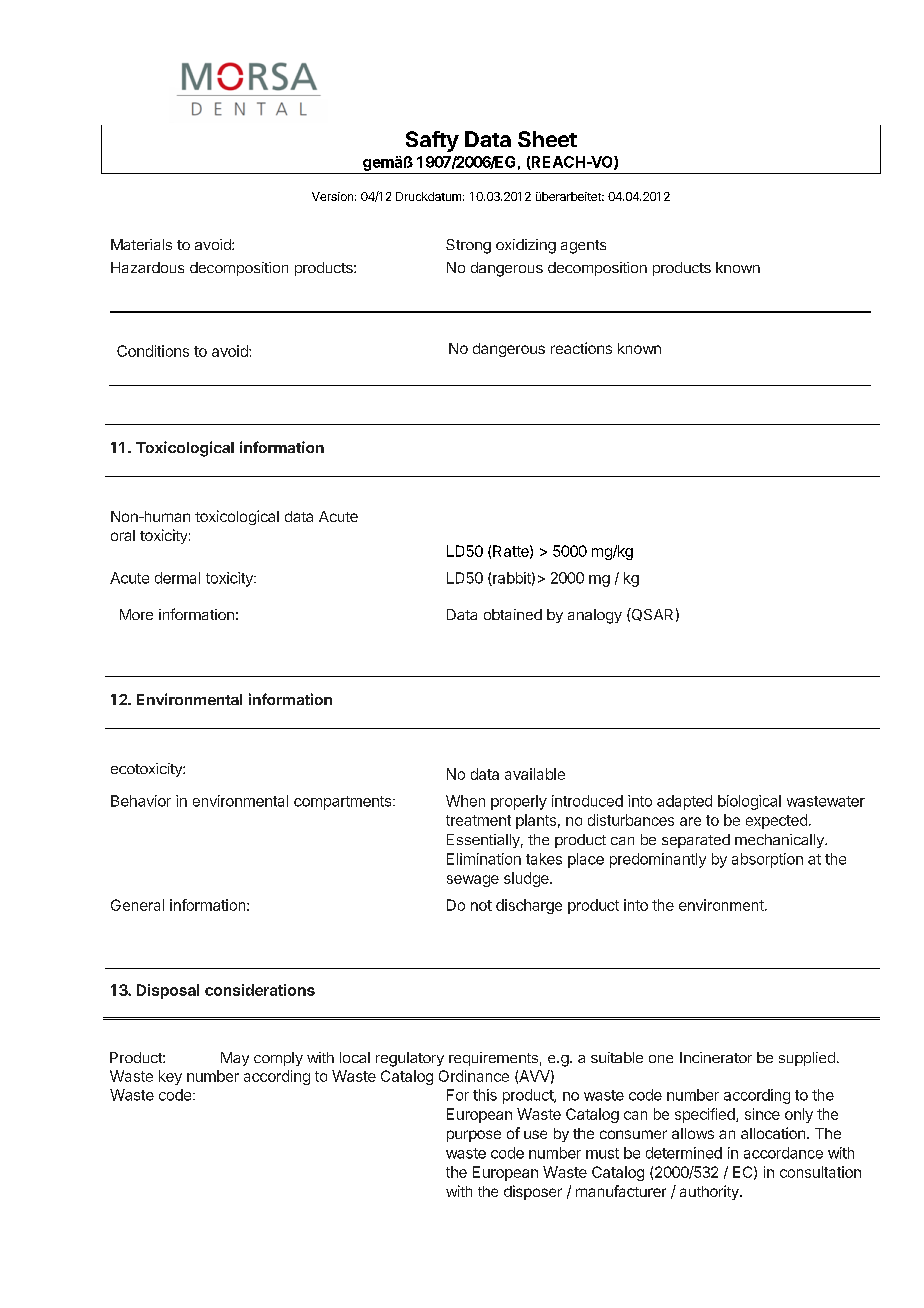  I want to click on purpose, so click(474, 1136).
